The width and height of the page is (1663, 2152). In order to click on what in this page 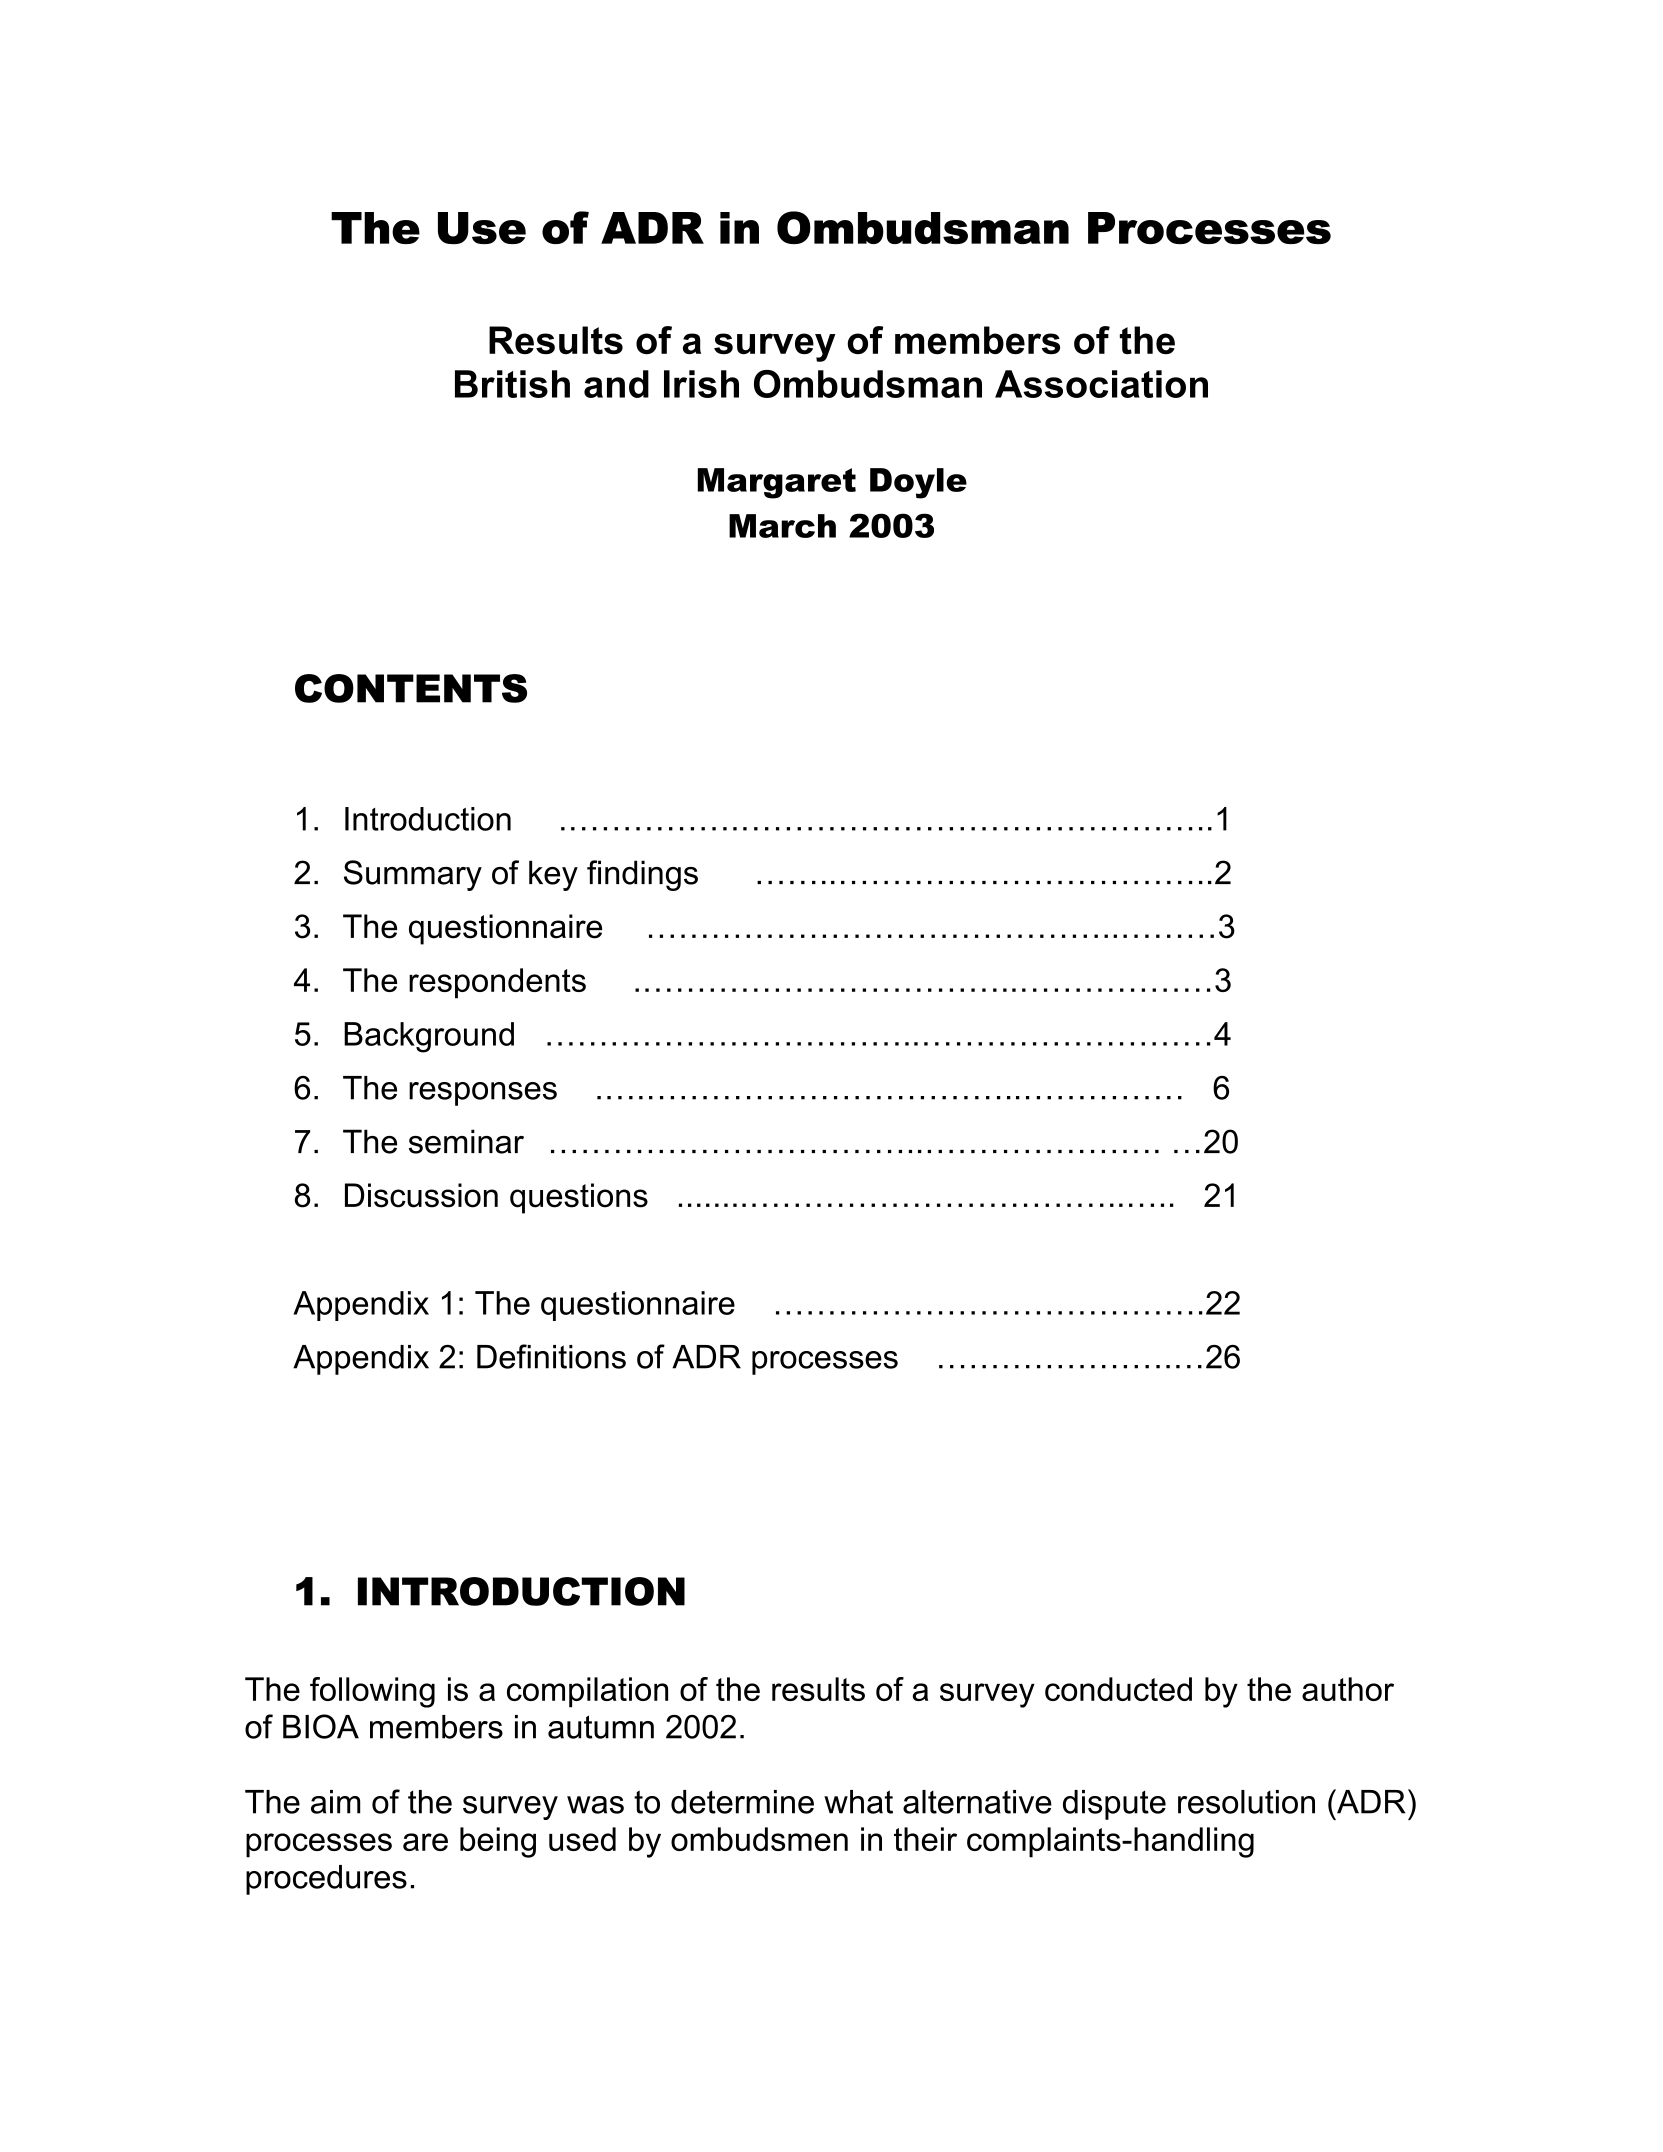, I will do `click(858, 1802)`.
